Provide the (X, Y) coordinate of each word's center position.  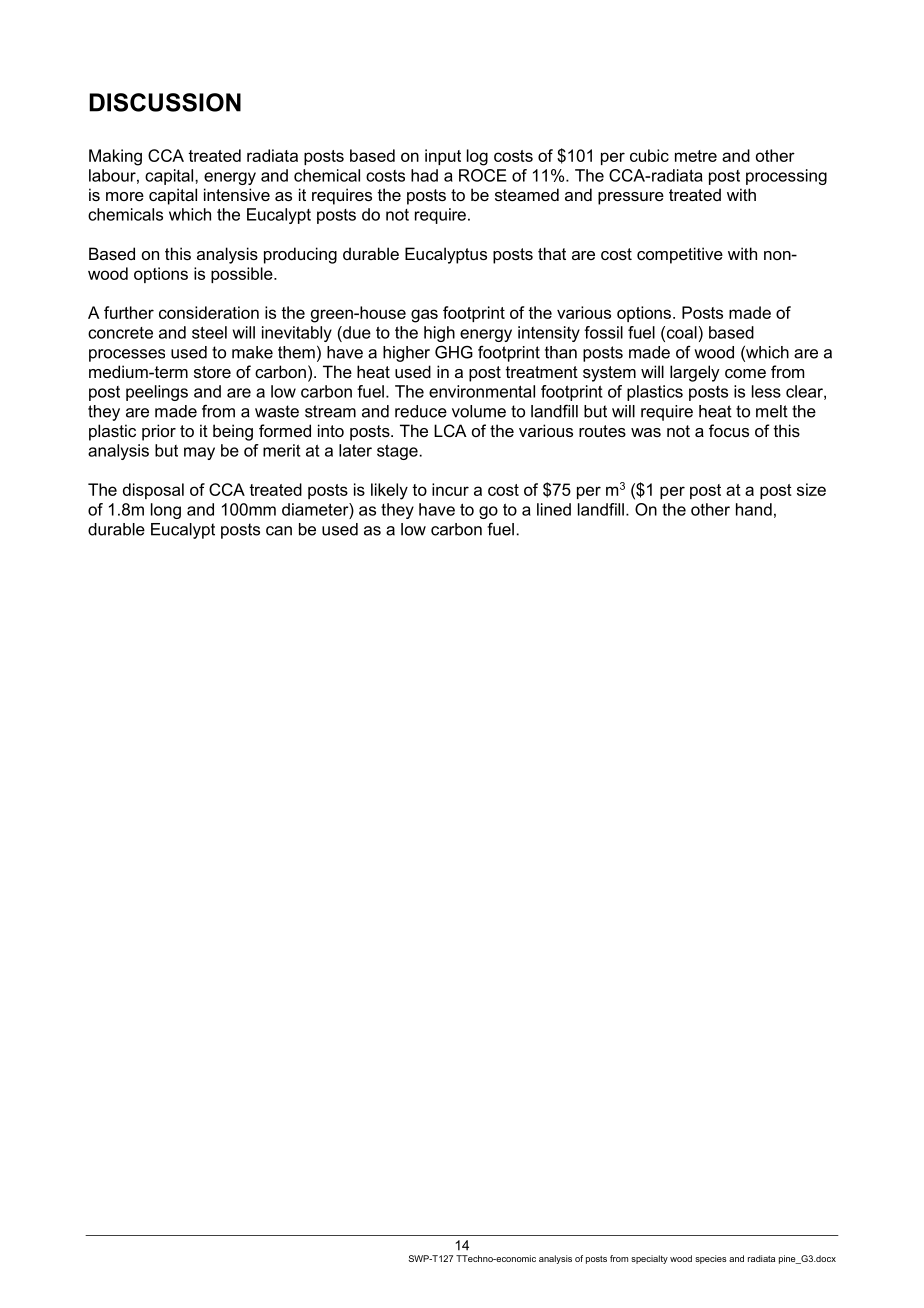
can (279, 531)
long (166, 511)
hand (754, 509)
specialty (649, 1259)
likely (389, 491)
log (477, 157)
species (711, 1259)
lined (554, 509)
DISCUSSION (165, 102)
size (811, 489)
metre (696, 156)
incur (450, 489)
